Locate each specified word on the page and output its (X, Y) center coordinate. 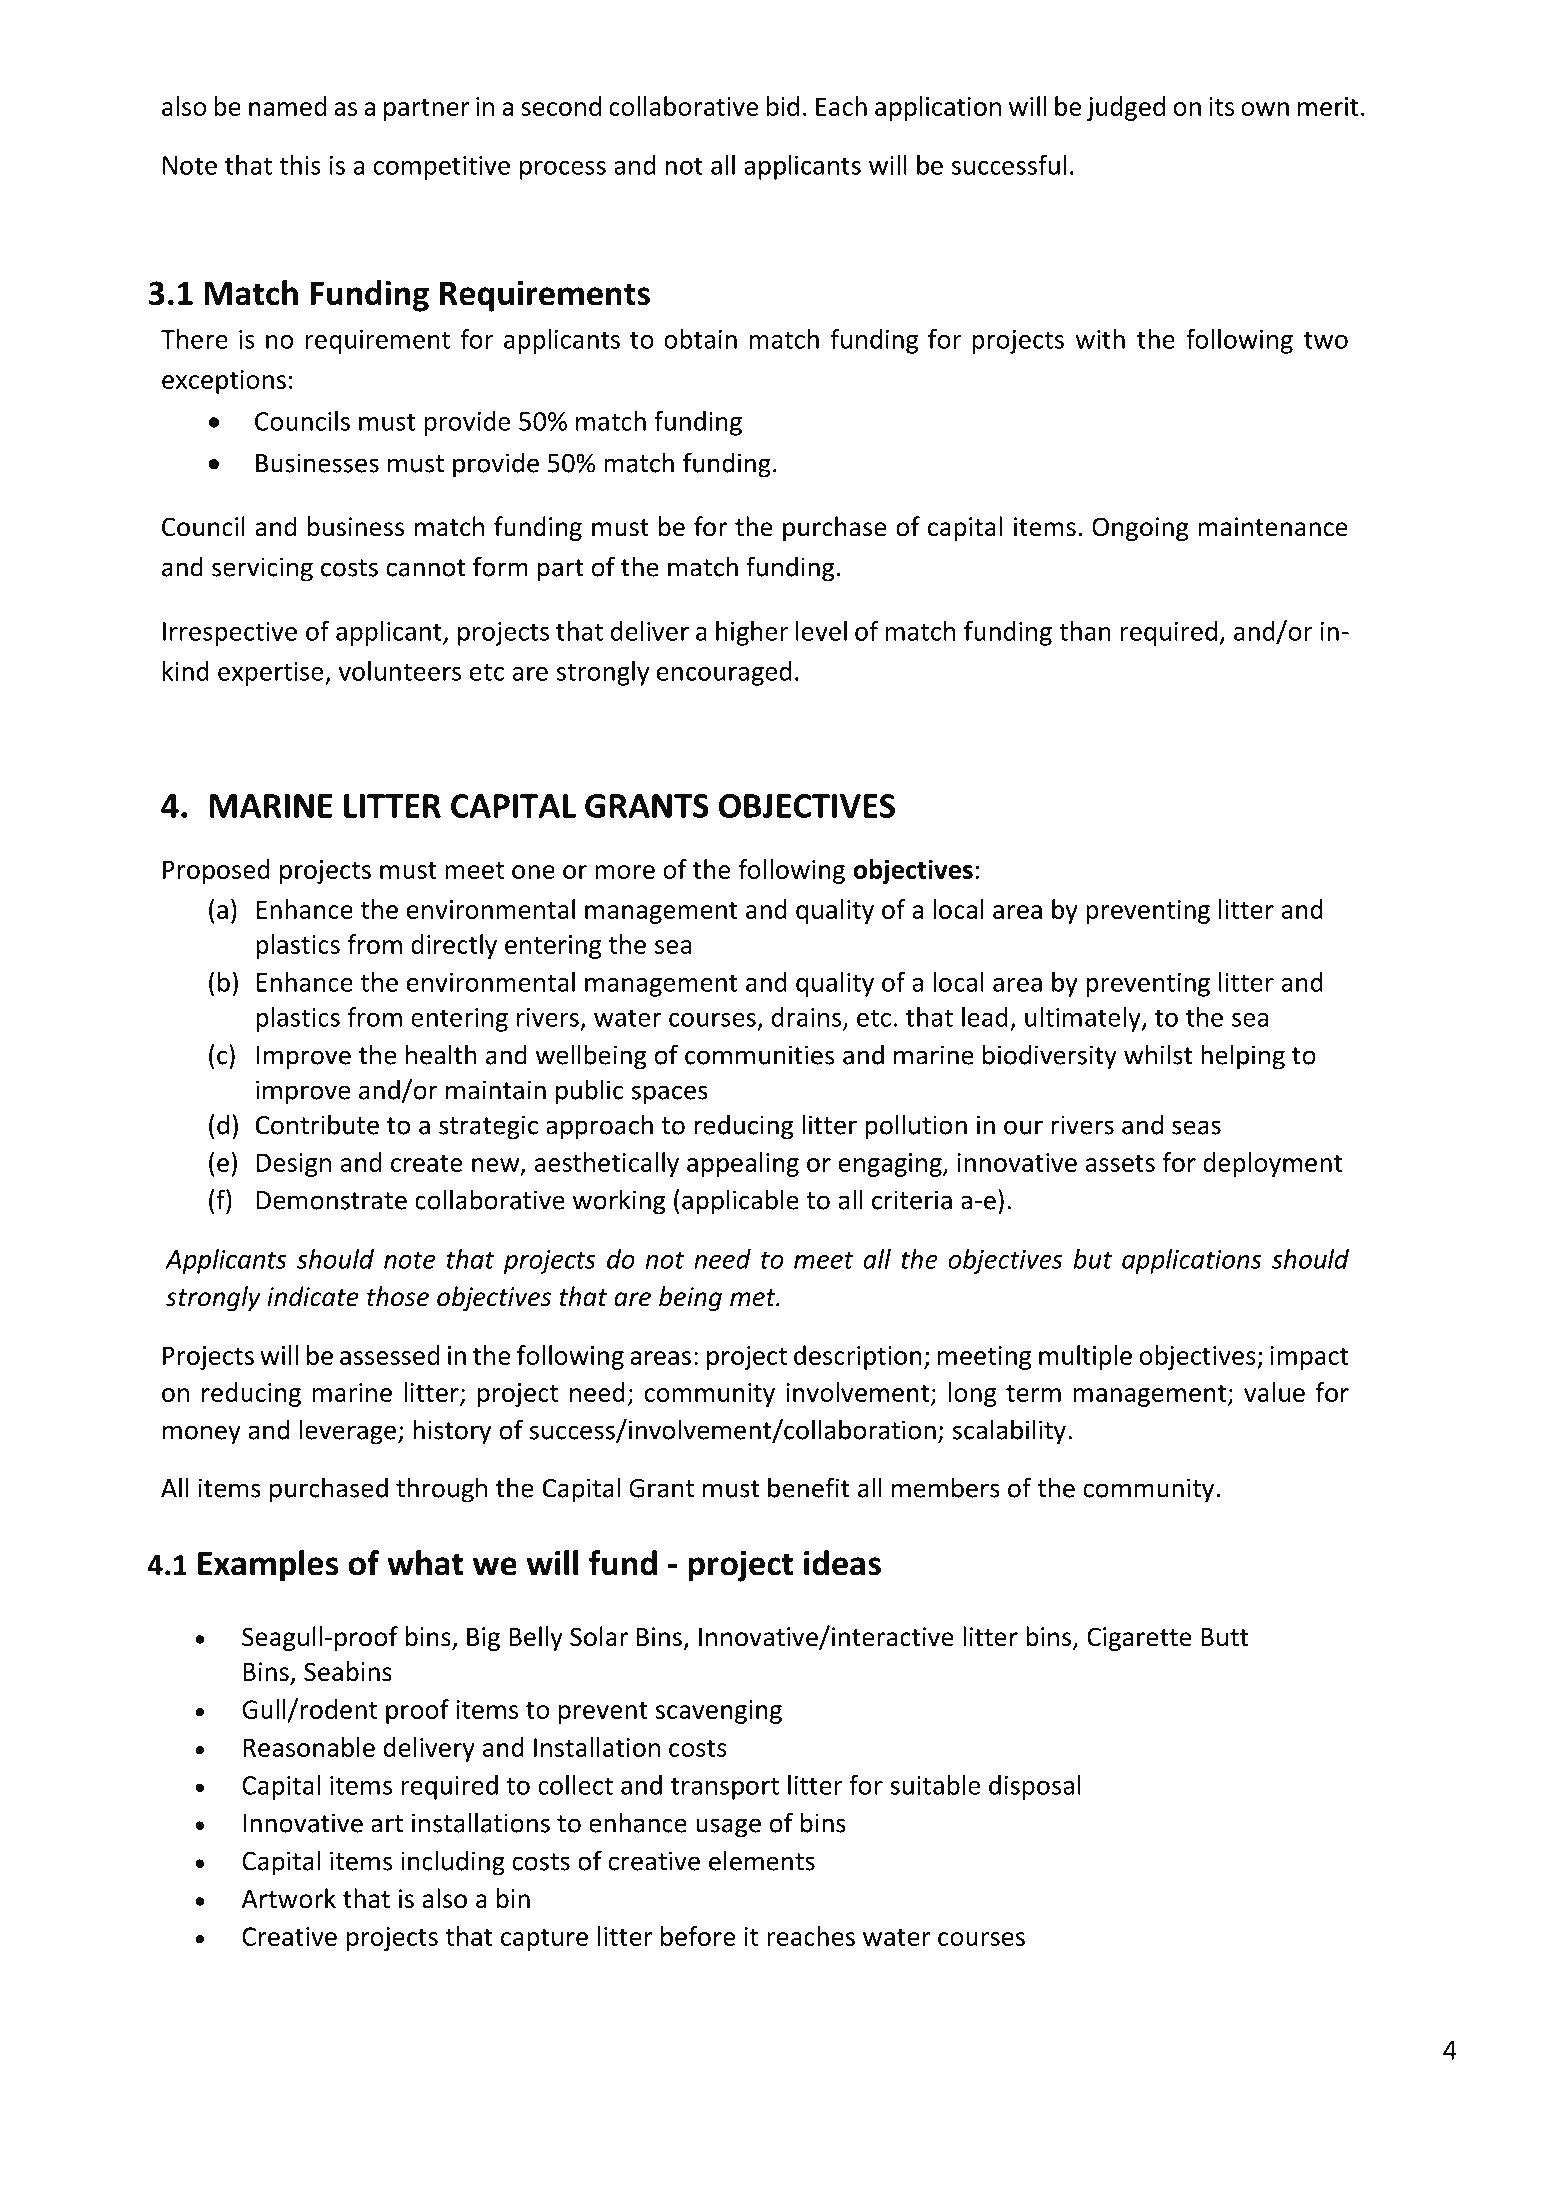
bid (783, 106)
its (1221, 106)
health (441, 1054)
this (300, 165)
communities (759, 1055)
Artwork (289, 1898)
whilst (1158, 1054)
